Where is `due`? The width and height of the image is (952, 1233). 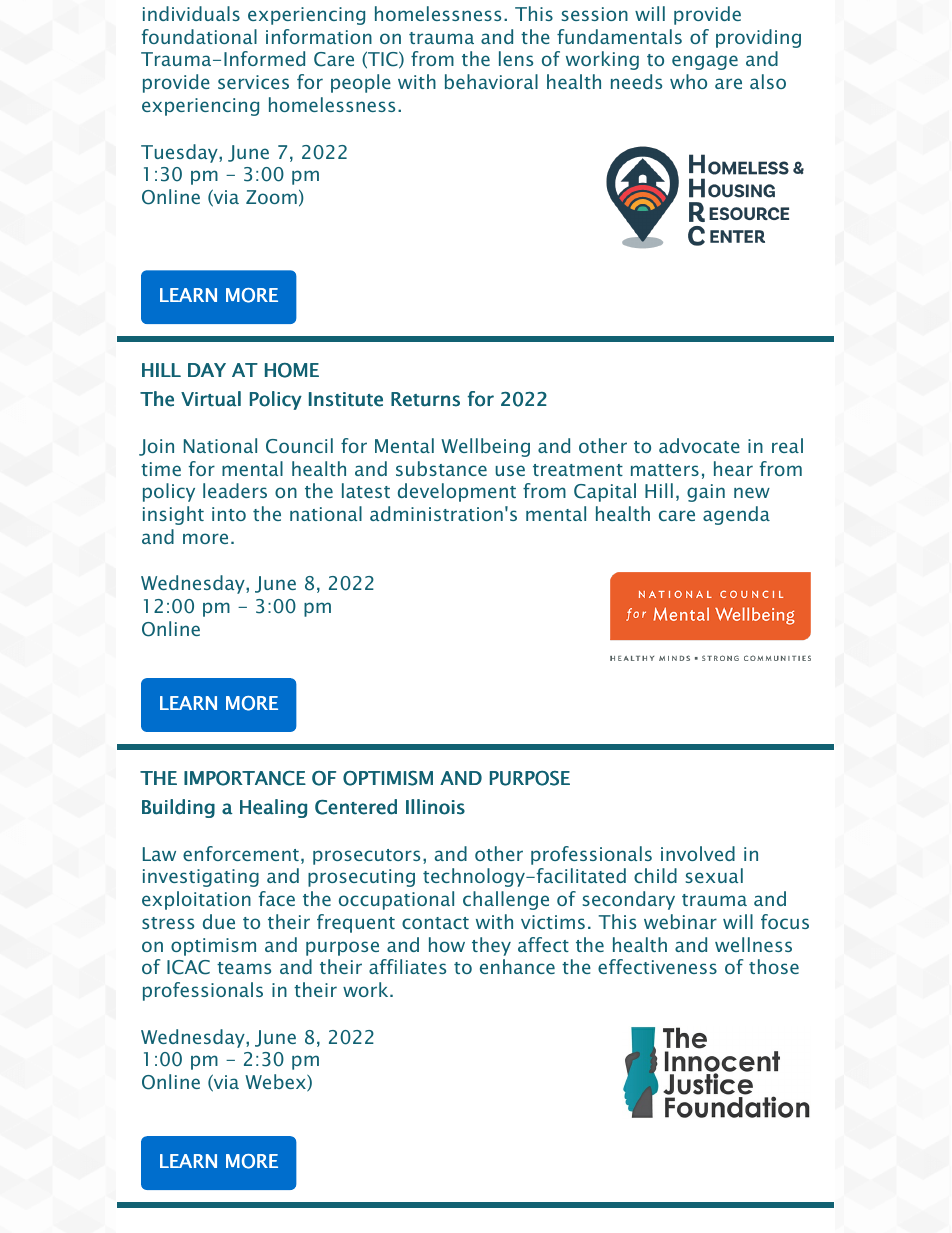
due is located at coordinates (219, 921).
